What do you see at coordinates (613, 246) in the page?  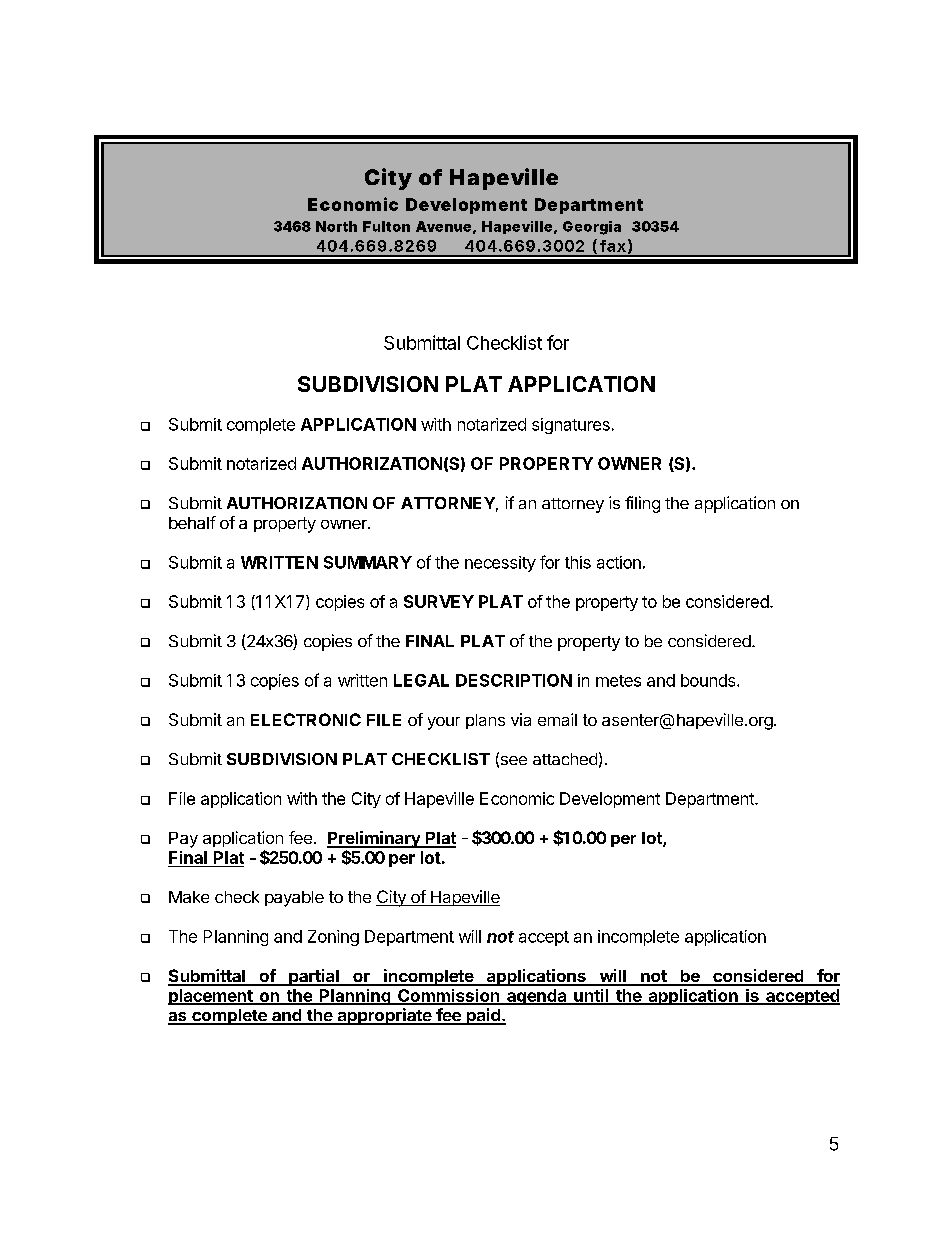 I see `fax` at bounding box center [613, 246].
